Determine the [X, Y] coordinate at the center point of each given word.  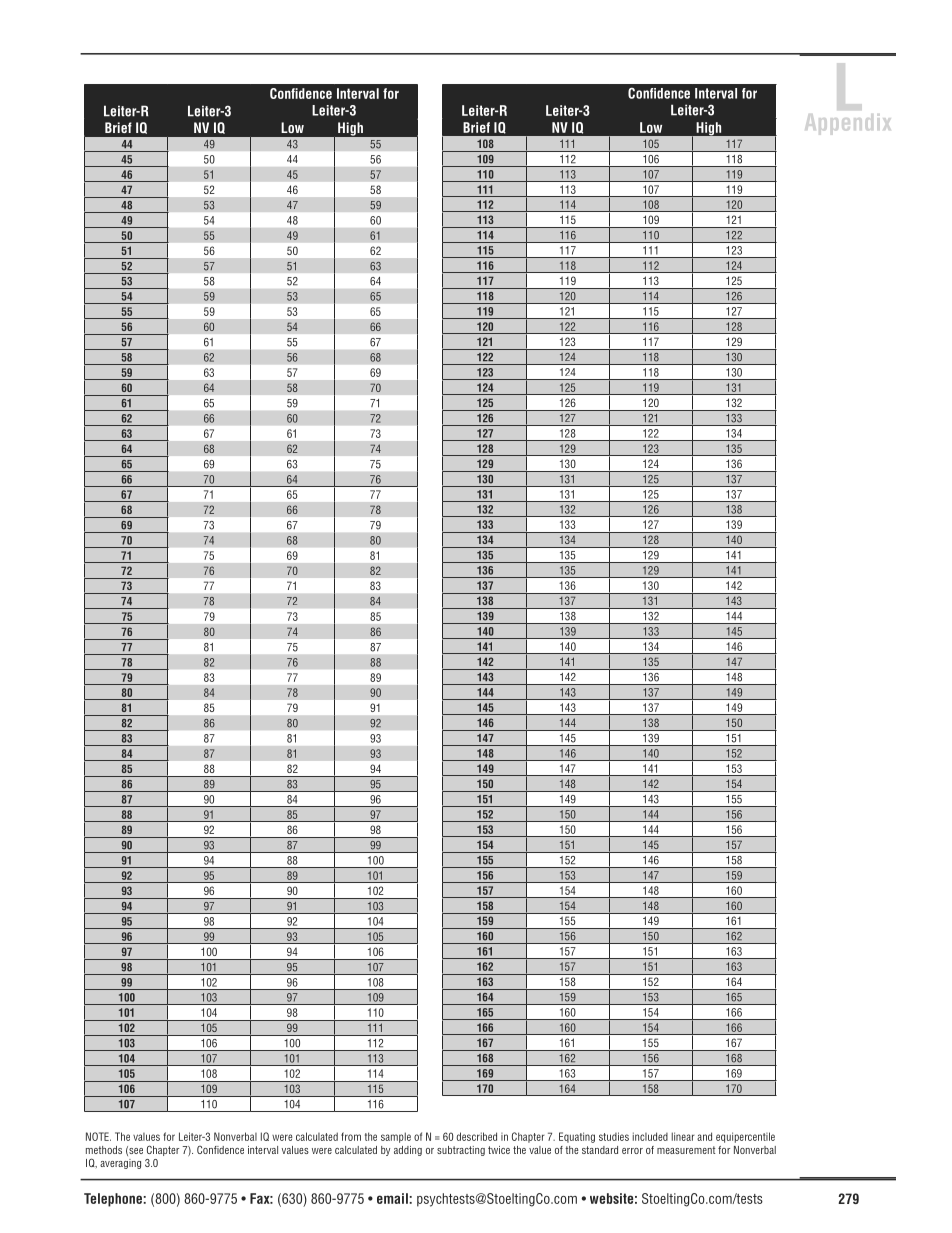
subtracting [461, 1151]
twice [499, 1150]
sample [396, 1137]
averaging [120, 1164]
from [351, 1136]
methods [104, 1150]
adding [408, 1151]
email [393, 1198]
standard [600, 1150]
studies [614, 1136]
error [632, 1151]
